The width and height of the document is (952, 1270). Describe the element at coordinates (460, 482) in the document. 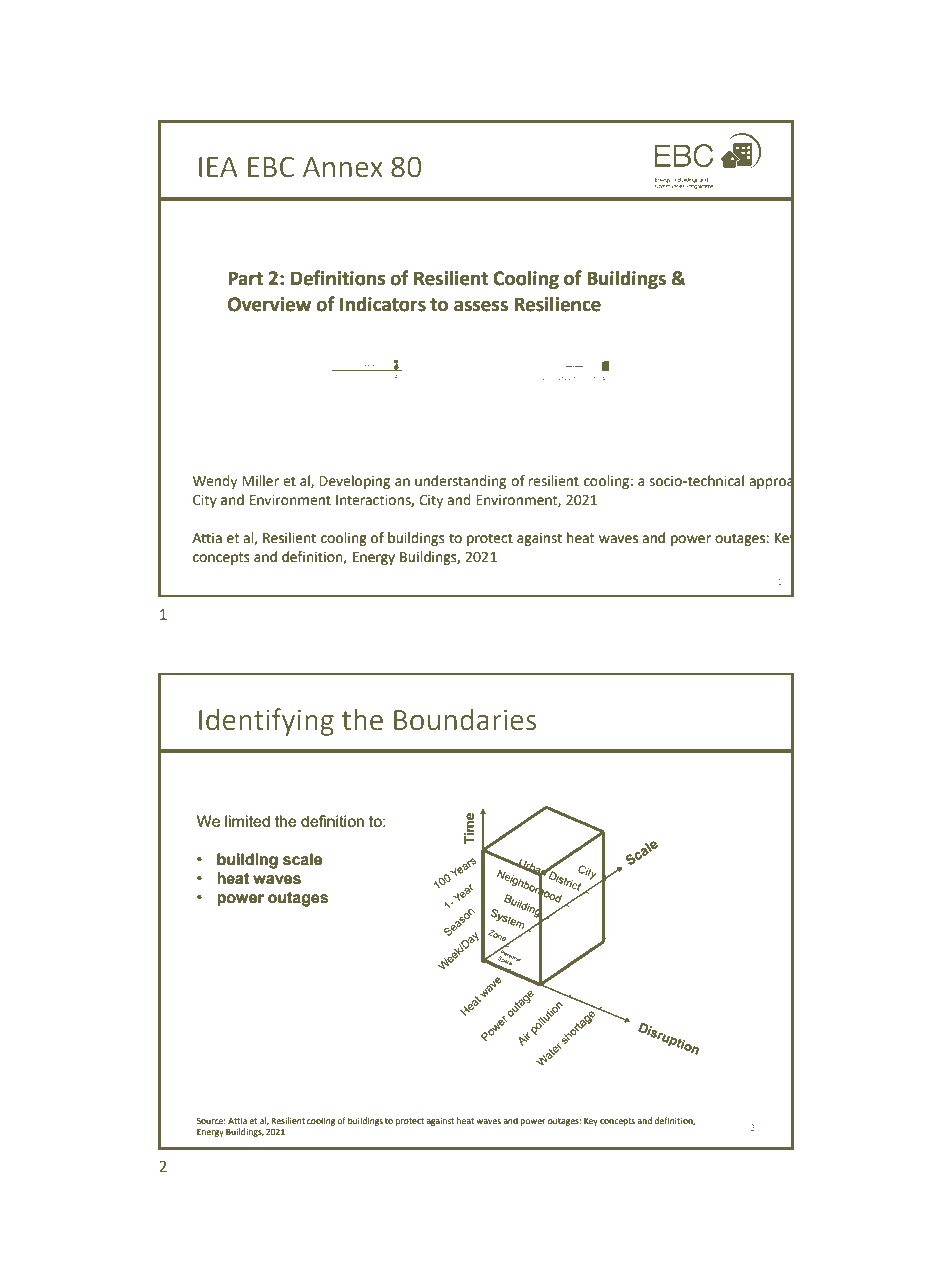

I see `understanding` at that location.
